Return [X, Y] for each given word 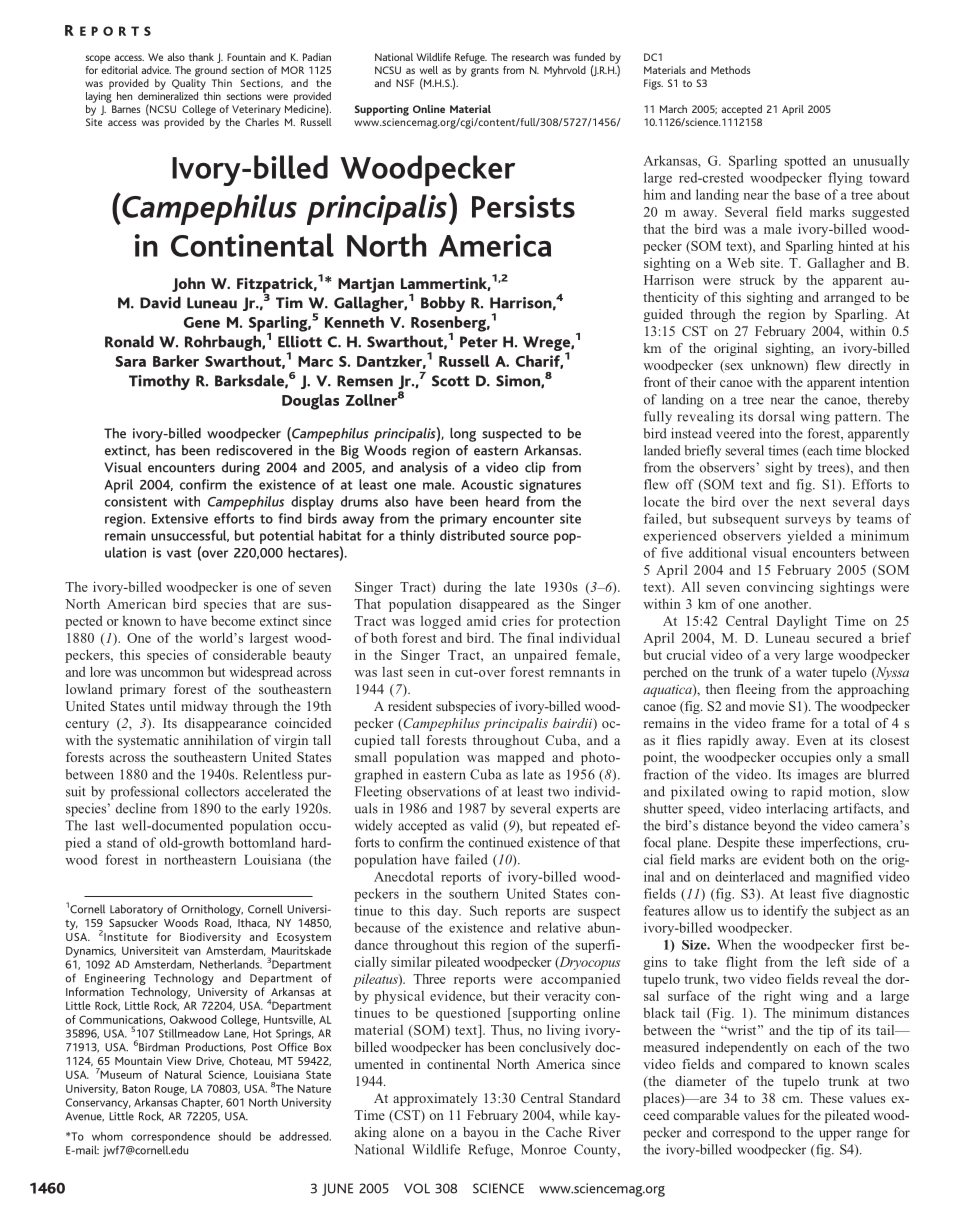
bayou [481, 1133]
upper [835, 1135]
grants [485, 72]
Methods [730, 70]
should [235, 1136]
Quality [189, 84]
